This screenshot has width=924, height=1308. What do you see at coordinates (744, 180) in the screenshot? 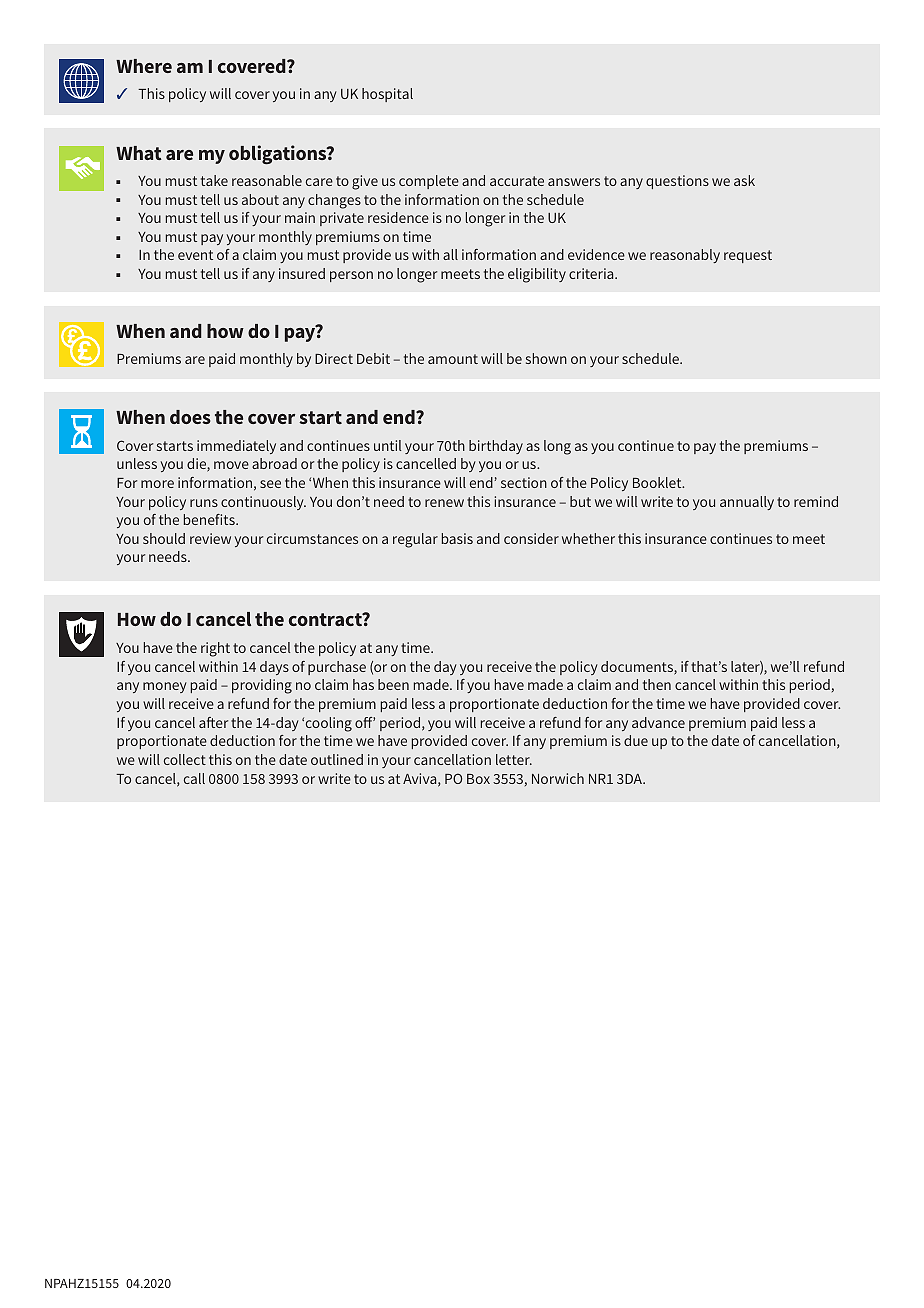
I see `ask` at bounding box center [744, 180].
